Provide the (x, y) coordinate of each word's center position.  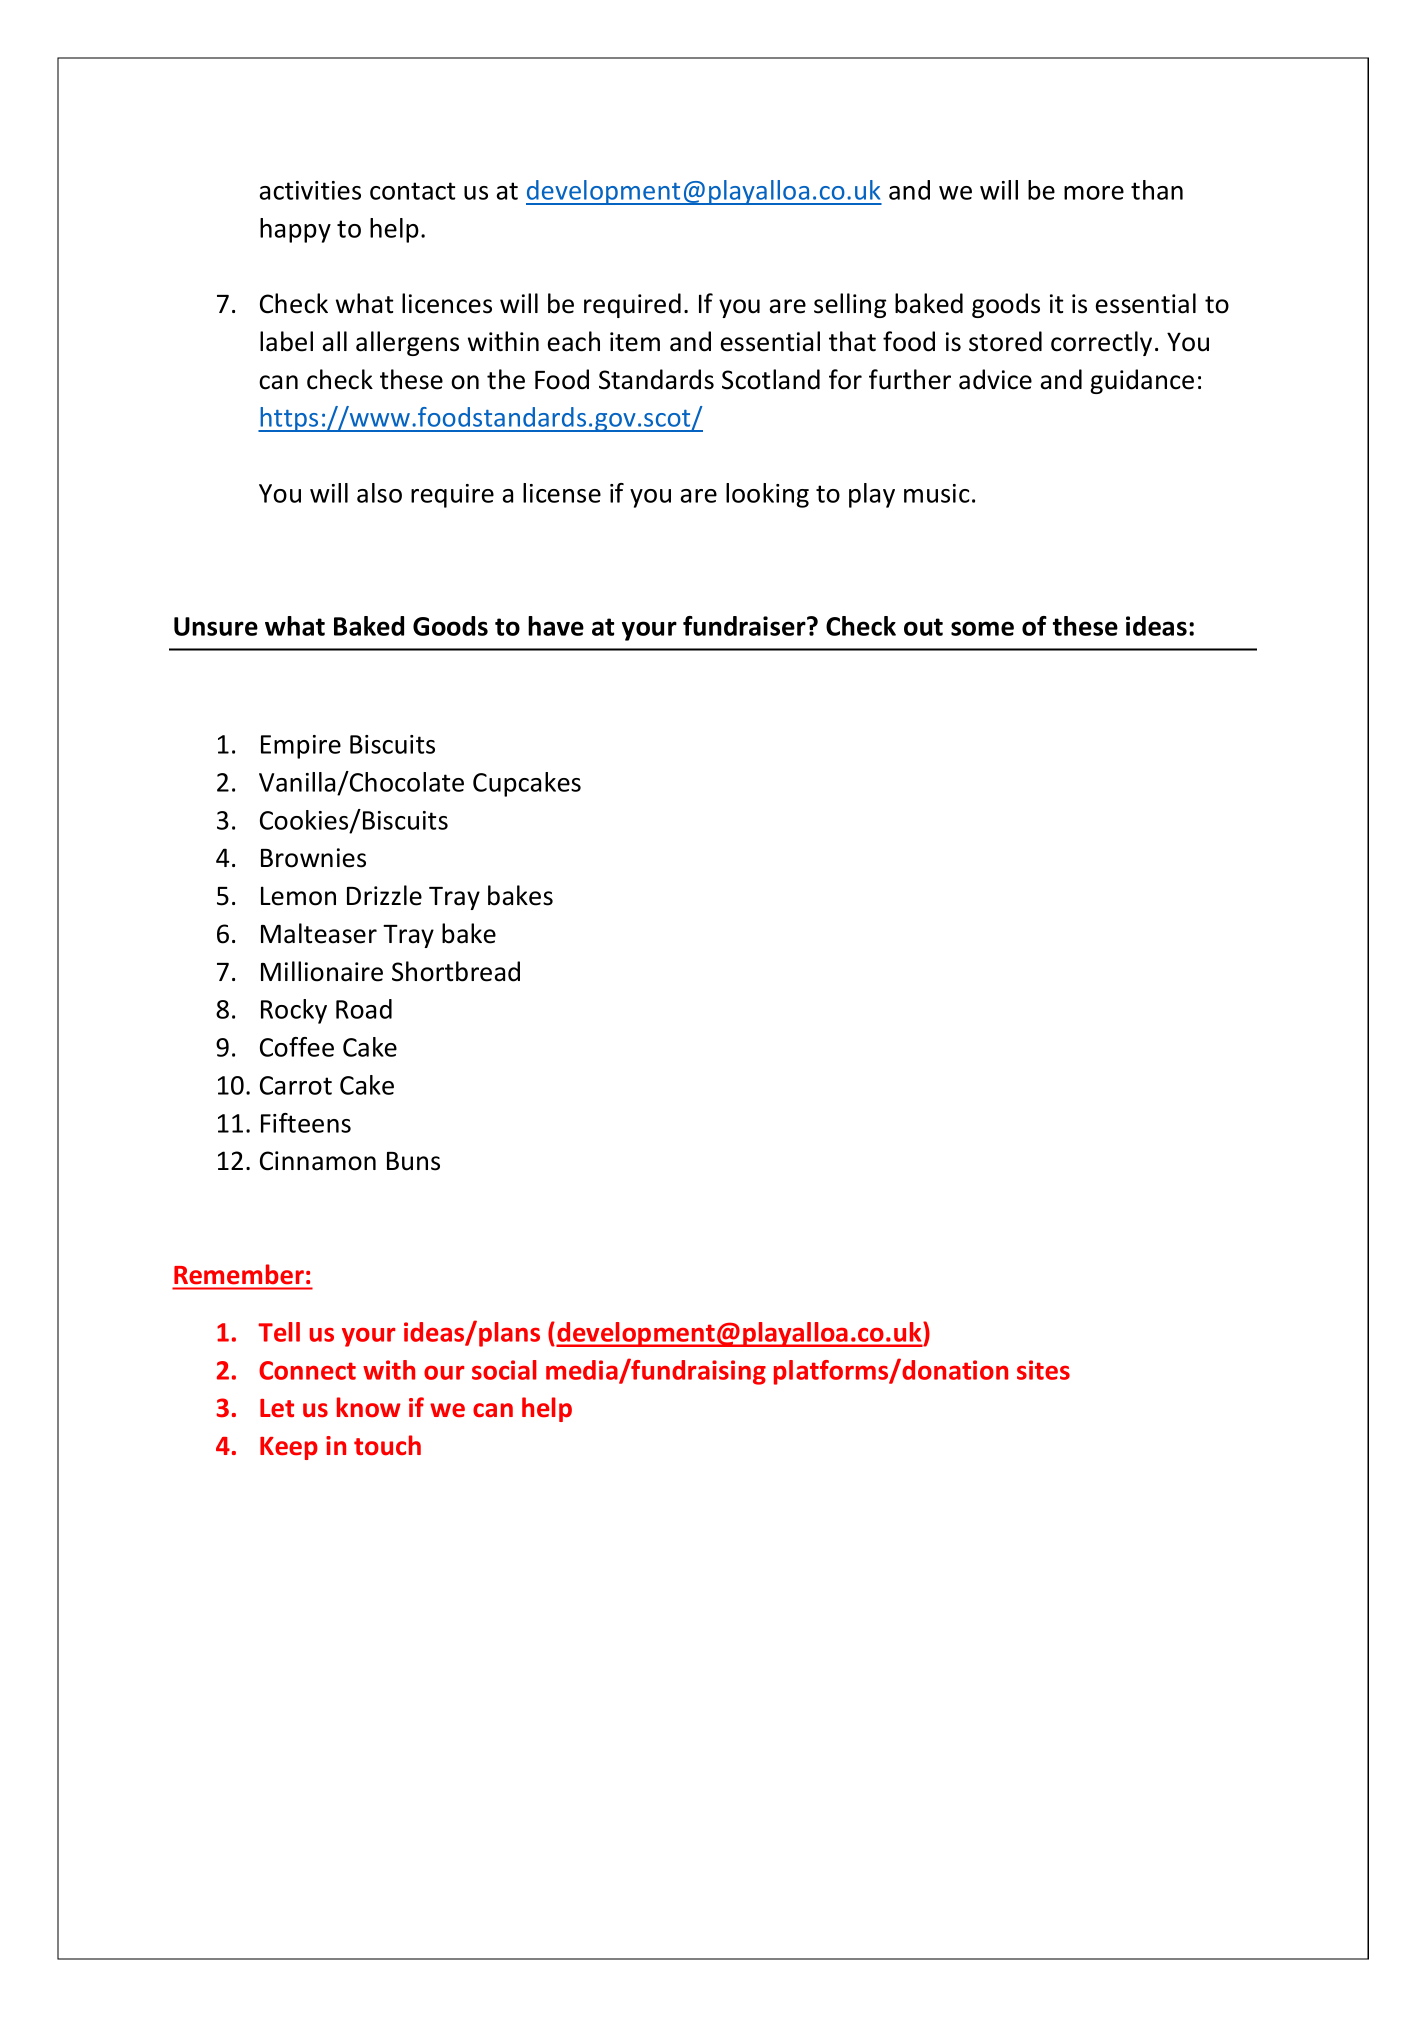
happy (295, 230)
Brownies (313, 858)
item (635, 342)
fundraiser (745, 626)
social (504, 1370)
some (982, 628)
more (1094, 193)
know (369, 1407)
